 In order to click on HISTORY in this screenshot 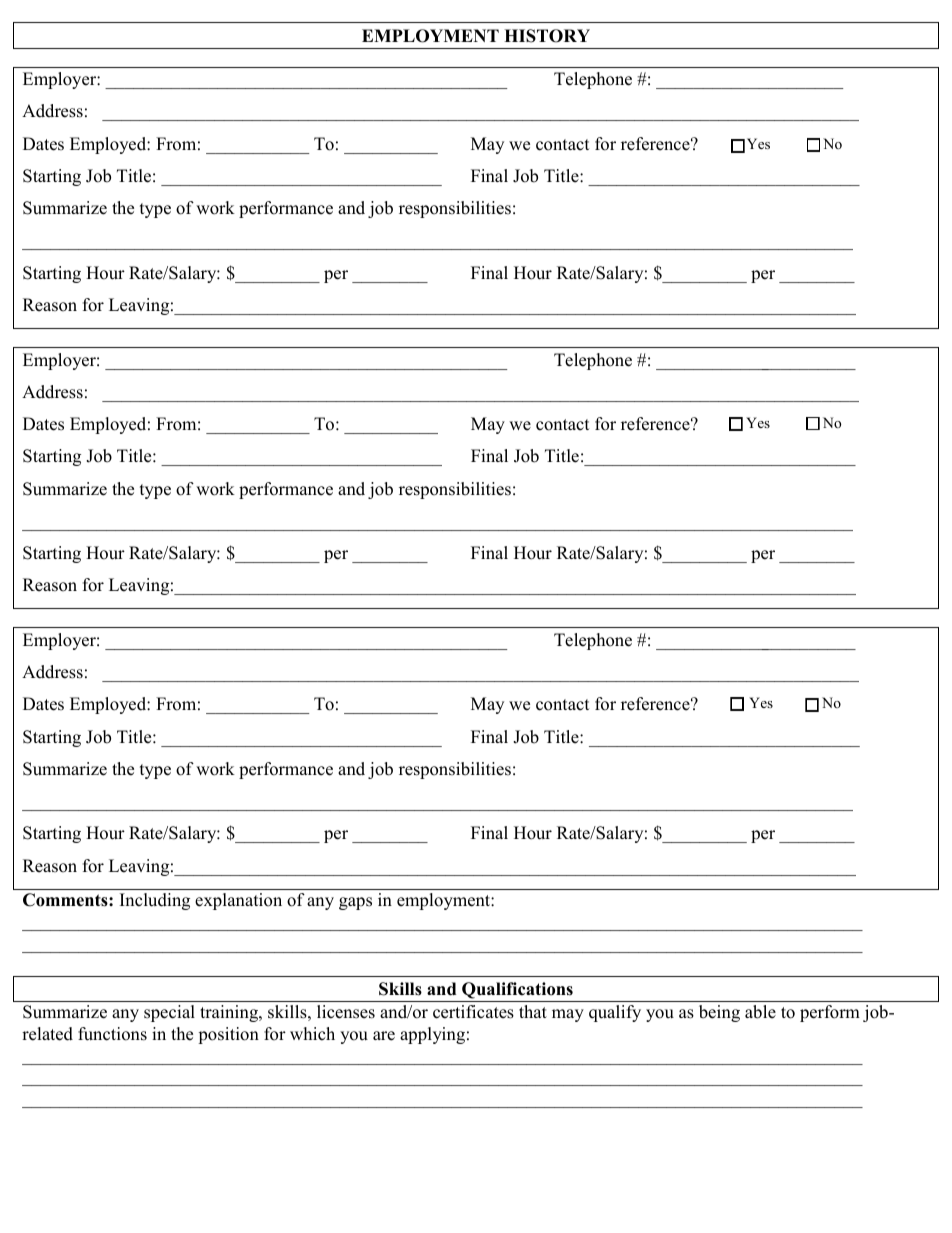, I will do `click(547, 36)`.
